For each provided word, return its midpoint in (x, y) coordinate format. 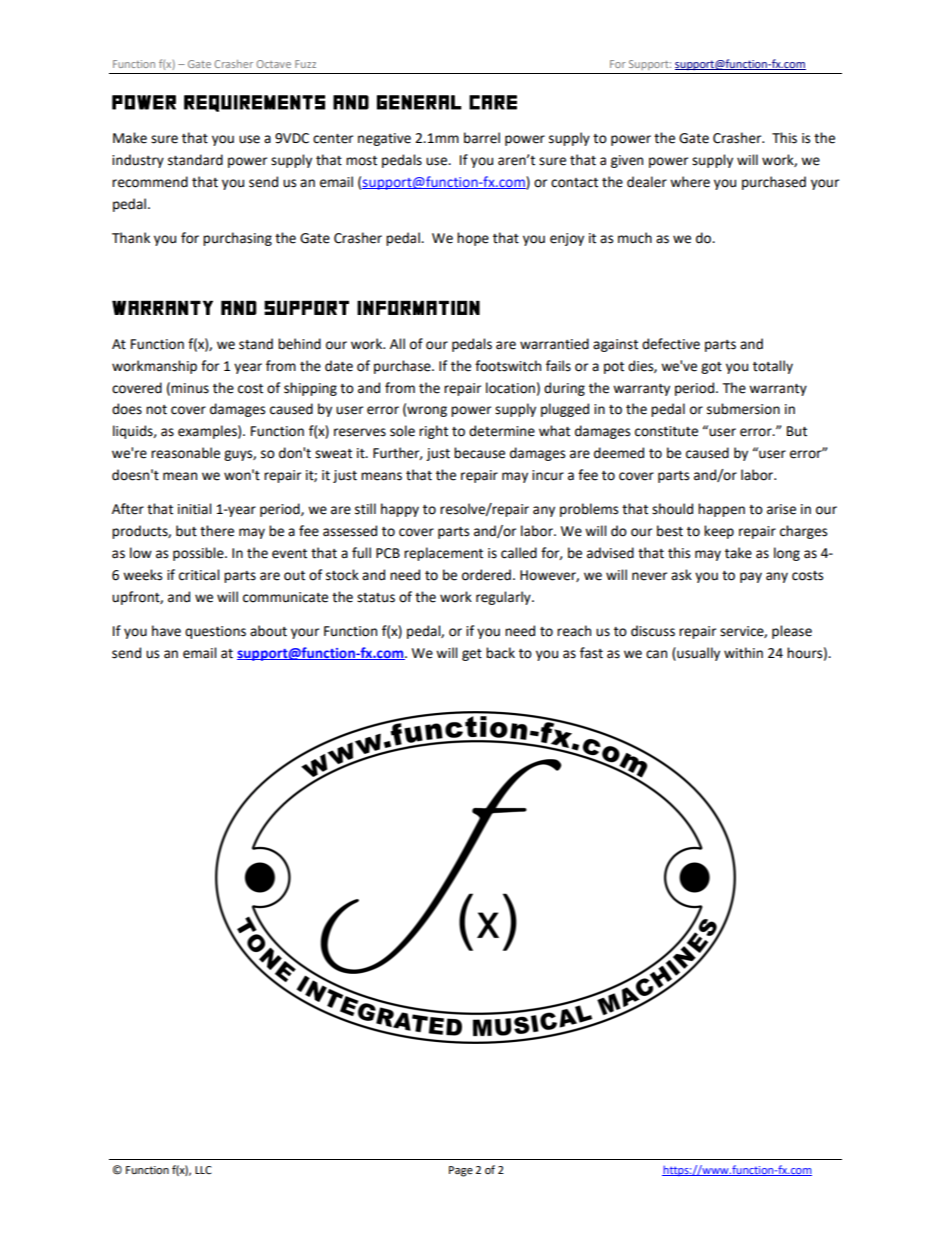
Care (493, 102)
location (510, 388)
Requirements (254, 103)
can (656, 654)
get (472, 655)
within (743, 653)
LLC (203, 1170)
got (711, 368)
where (690, 182)
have (166, 631)
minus (190, 388)
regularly (504, 598)
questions (215, 632)
